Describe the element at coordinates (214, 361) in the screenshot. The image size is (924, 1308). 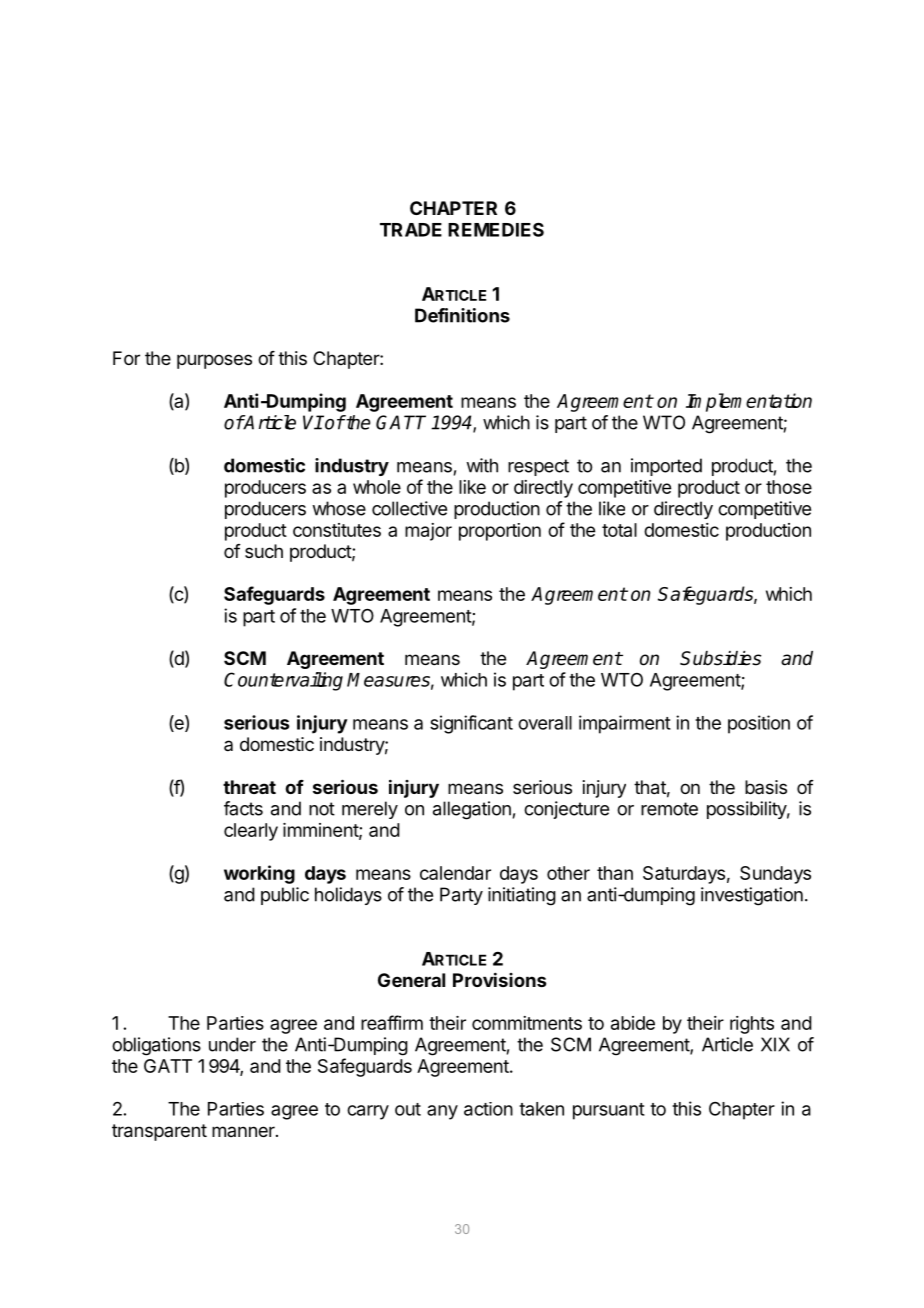
I see `purposes` at that location.
